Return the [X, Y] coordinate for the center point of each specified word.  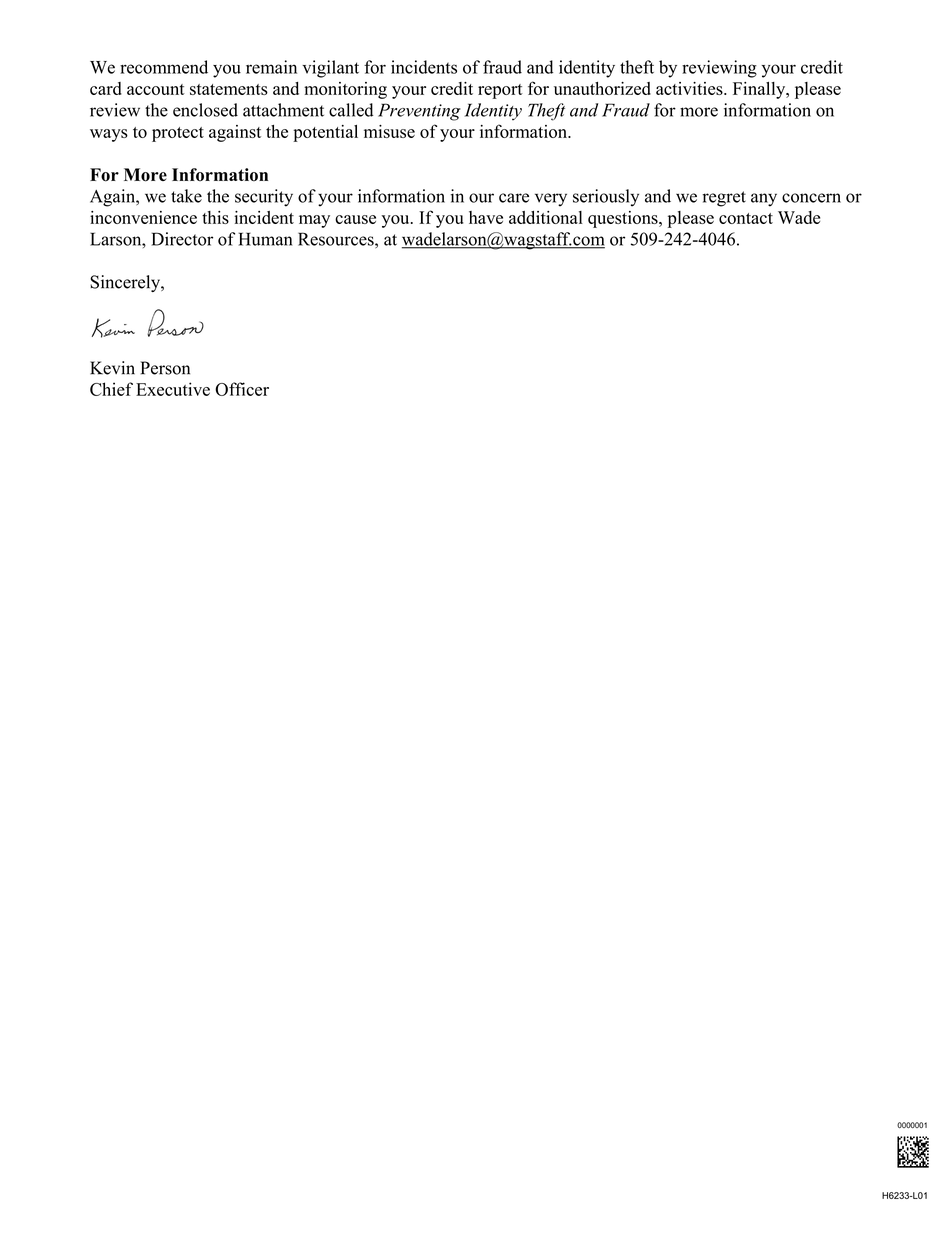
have [486, 217]
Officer [242, 389]
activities [690, 88]
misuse [389, 131]
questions [624, 219]
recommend [164, 67]
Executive [173, 389]
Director [182, 239]
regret [724, 199]
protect [178, 134]
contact [746, 218]
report [500, 91]
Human [265, 239]
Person [165, 368]
